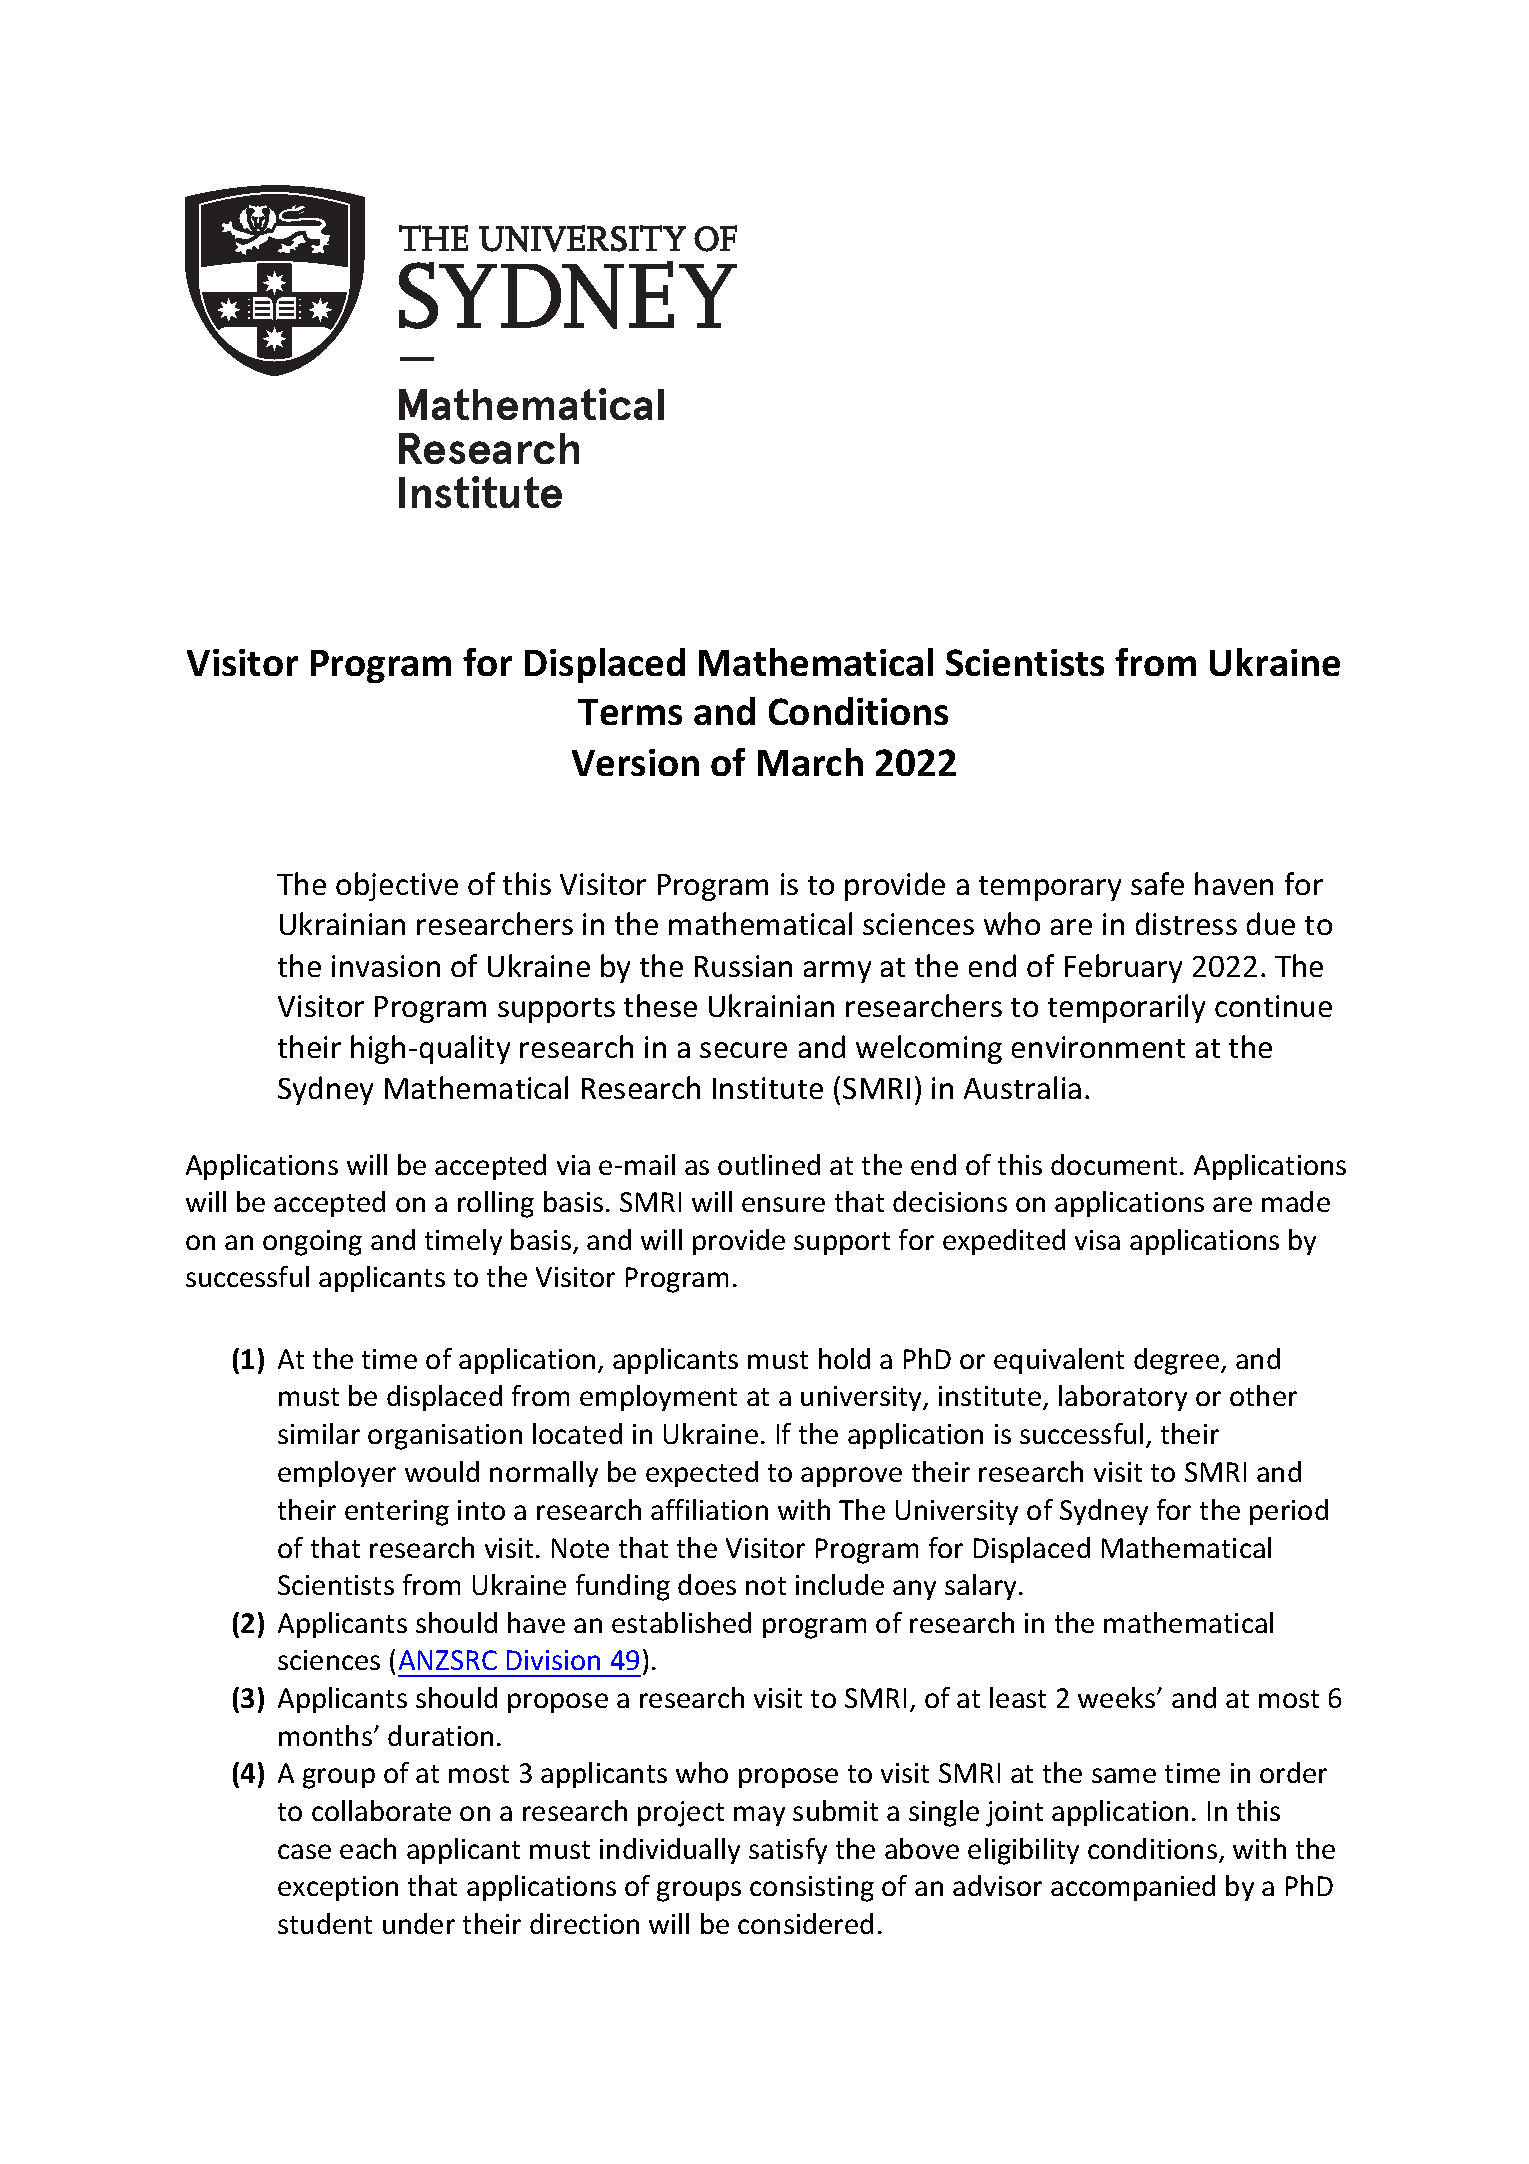 The image size is (1529, 2164). I want to click on March, so click(810, 762).
